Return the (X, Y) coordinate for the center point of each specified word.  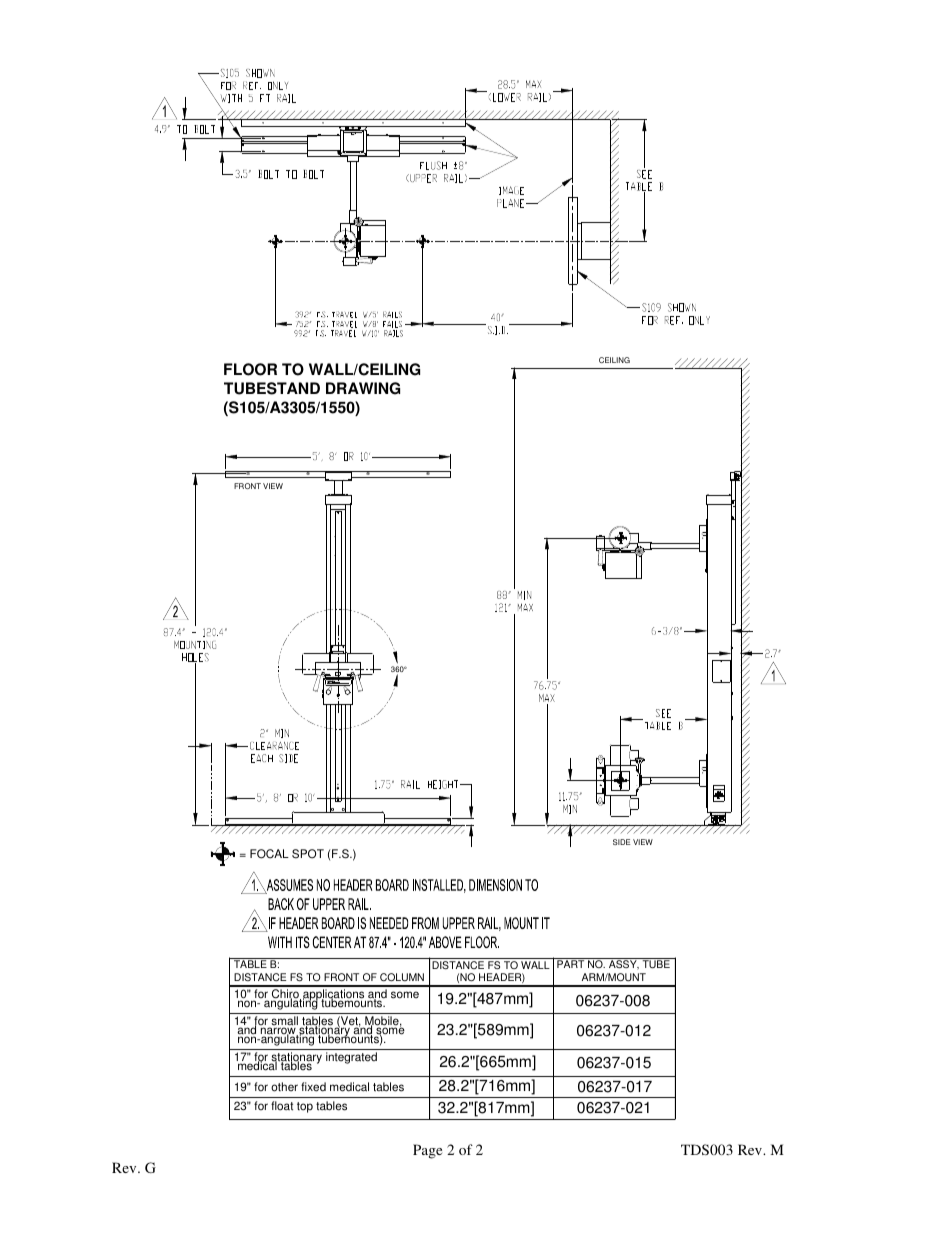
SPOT (308, 854)
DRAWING (363, 388)
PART (570, 964)
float (282, 1106)
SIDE (621, 842)
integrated (351, 1058)
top (305, 1107)
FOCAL (269, 854)
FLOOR (250, 369)
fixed (313, 1087)
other (284, 1087)
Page (427, 1151)
